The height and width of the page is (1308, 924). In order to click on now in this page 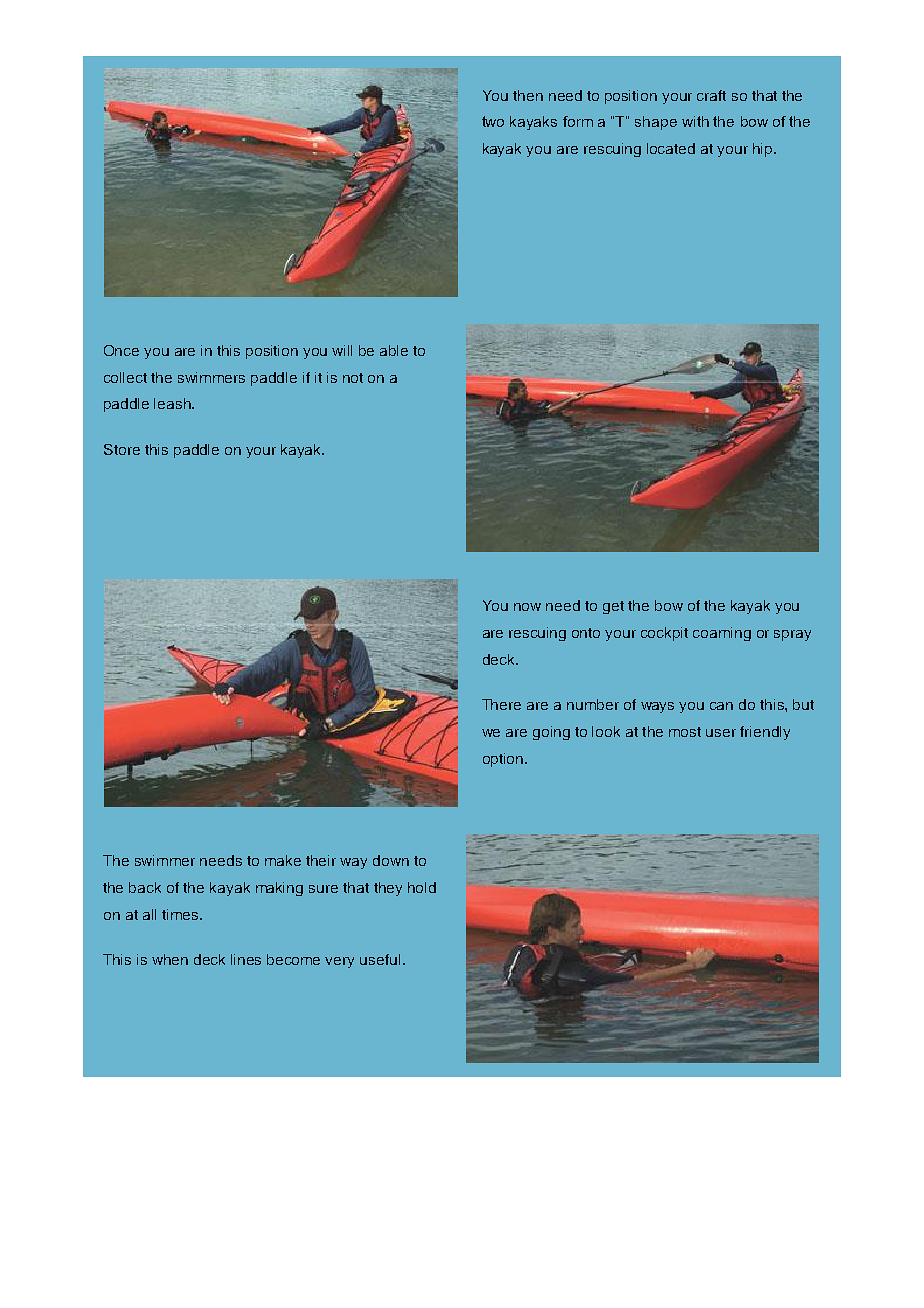, I will do `click(527, 607)`.
